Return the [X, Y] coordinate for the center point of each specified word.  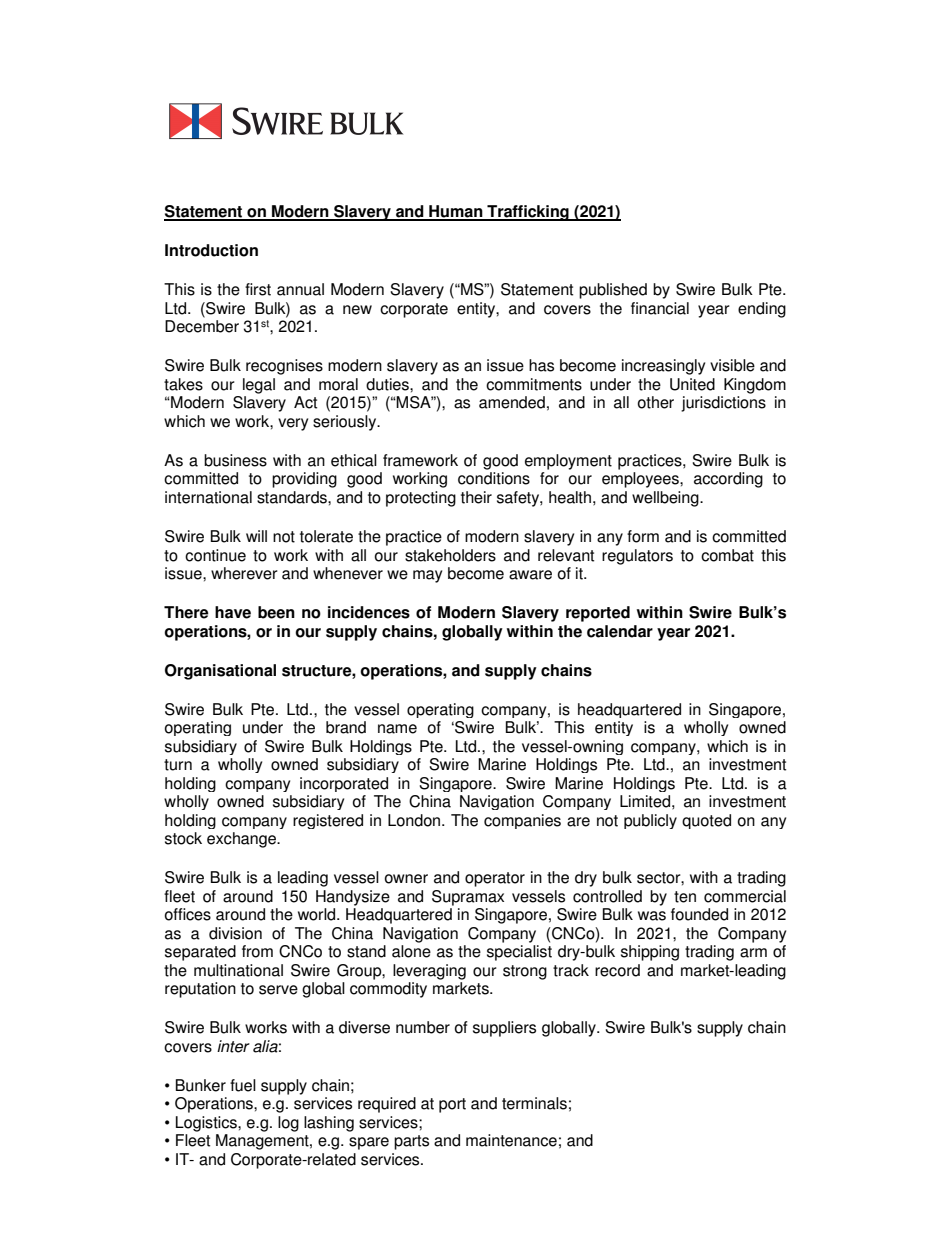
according [728, 480]
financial [660, 308]
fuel [243, 1085]
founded [699, 914]
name [397, 729]
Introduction [211, 250]
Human [456, 212]
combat [727, 555]
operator [495, 879]
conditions [494, 478]
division [235, 933]
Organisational [220, 672]
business [235, 460]
